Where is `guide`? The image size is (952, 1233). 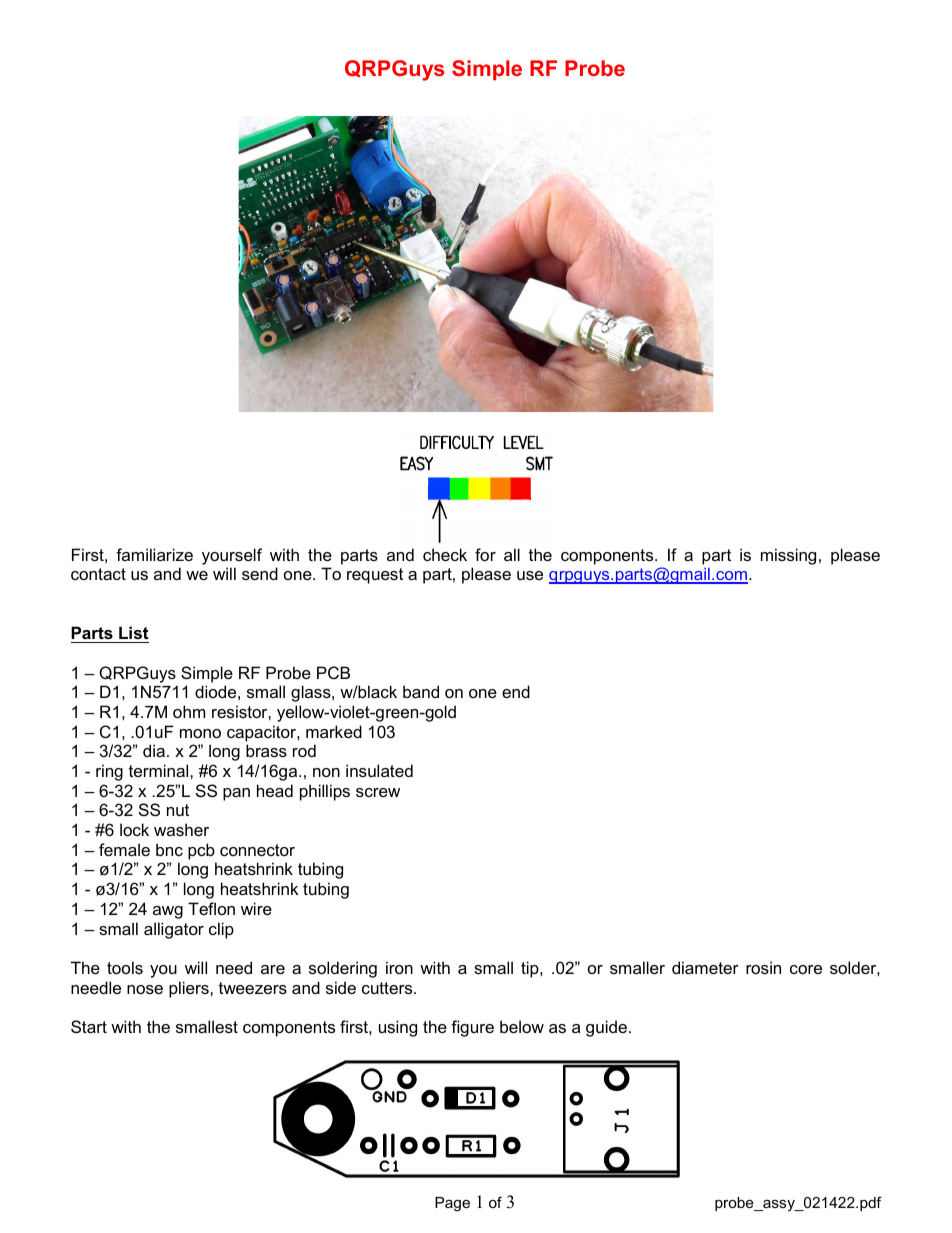
guide is located at coordinates (608, 1028).
